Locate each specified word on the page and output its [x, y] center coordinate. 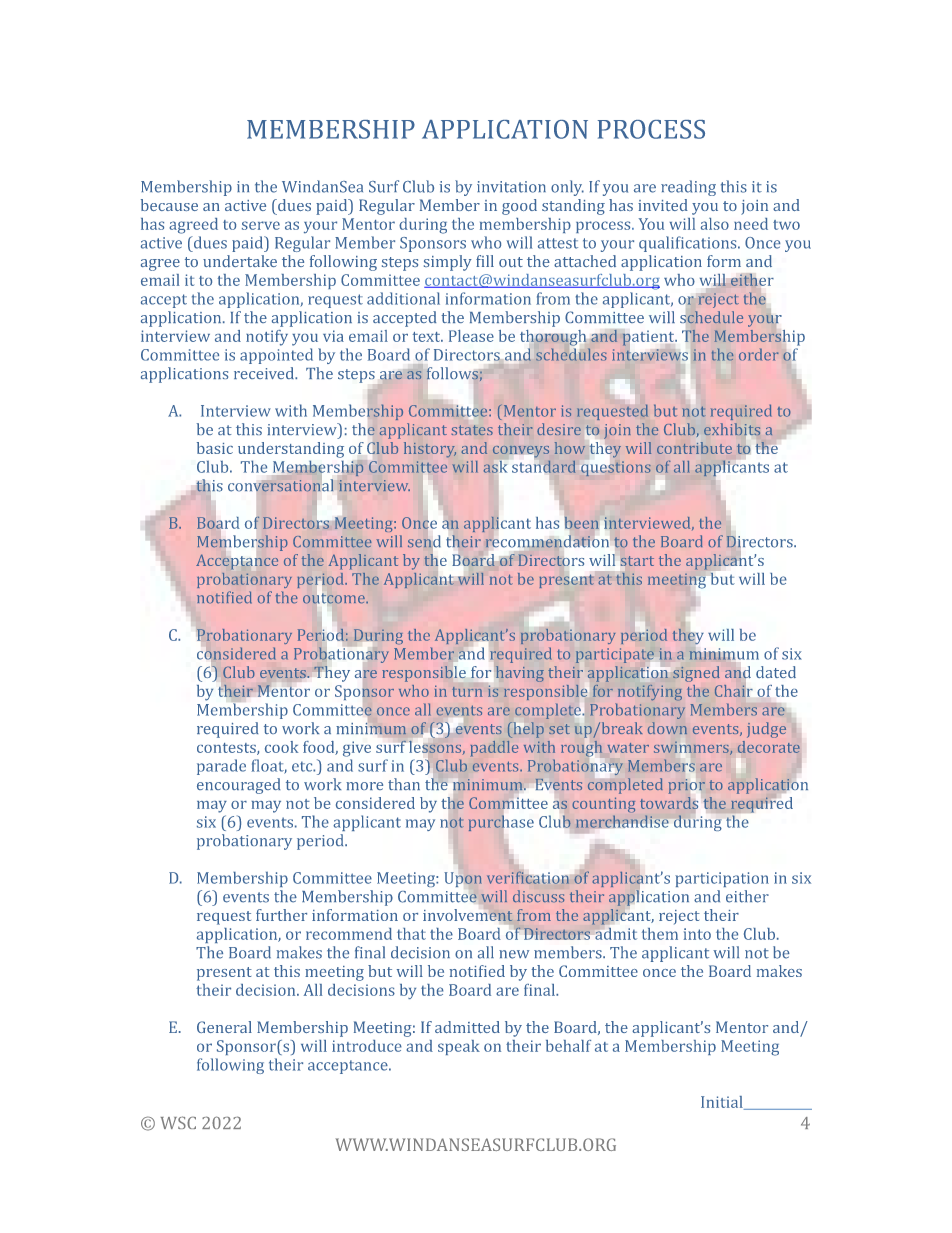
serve [261, 225]
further [281, 915]
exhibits [732, 429]
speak [459, 1047]
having [520, 674]
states [472, 430]
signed [696, 674]
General [224, 1027]
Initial [723, 1103]
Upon [463, 879]
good [519, 207]
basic [215, 448]
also [715, 224]
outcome [335, 599]
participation [722, 879]
